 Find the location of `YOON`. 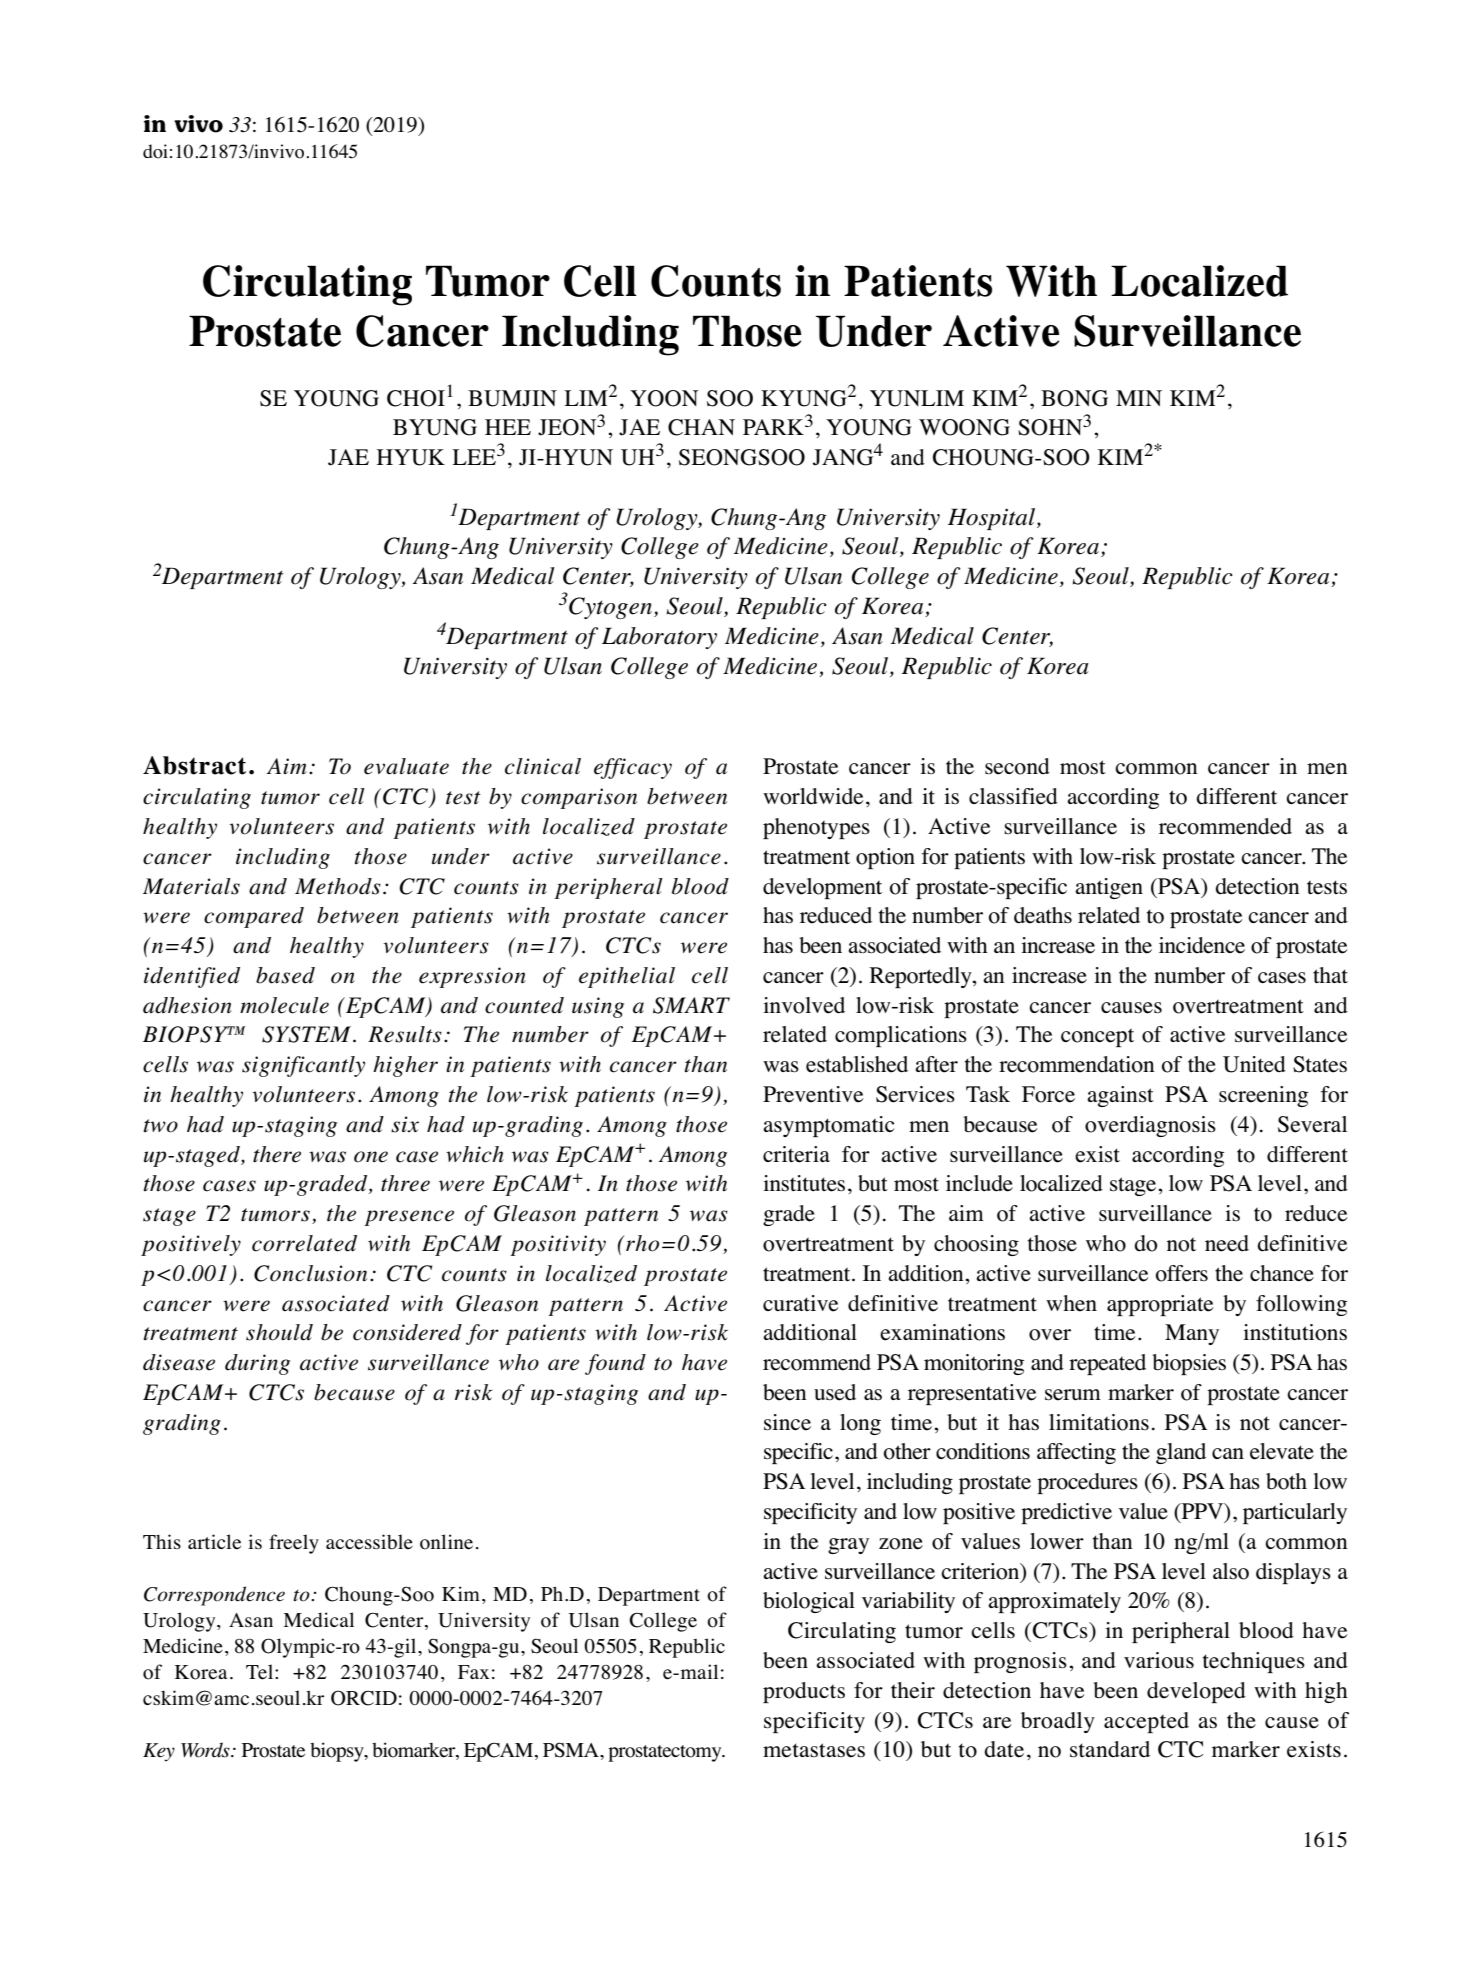

YOON is located at coordinates (664, 398).
